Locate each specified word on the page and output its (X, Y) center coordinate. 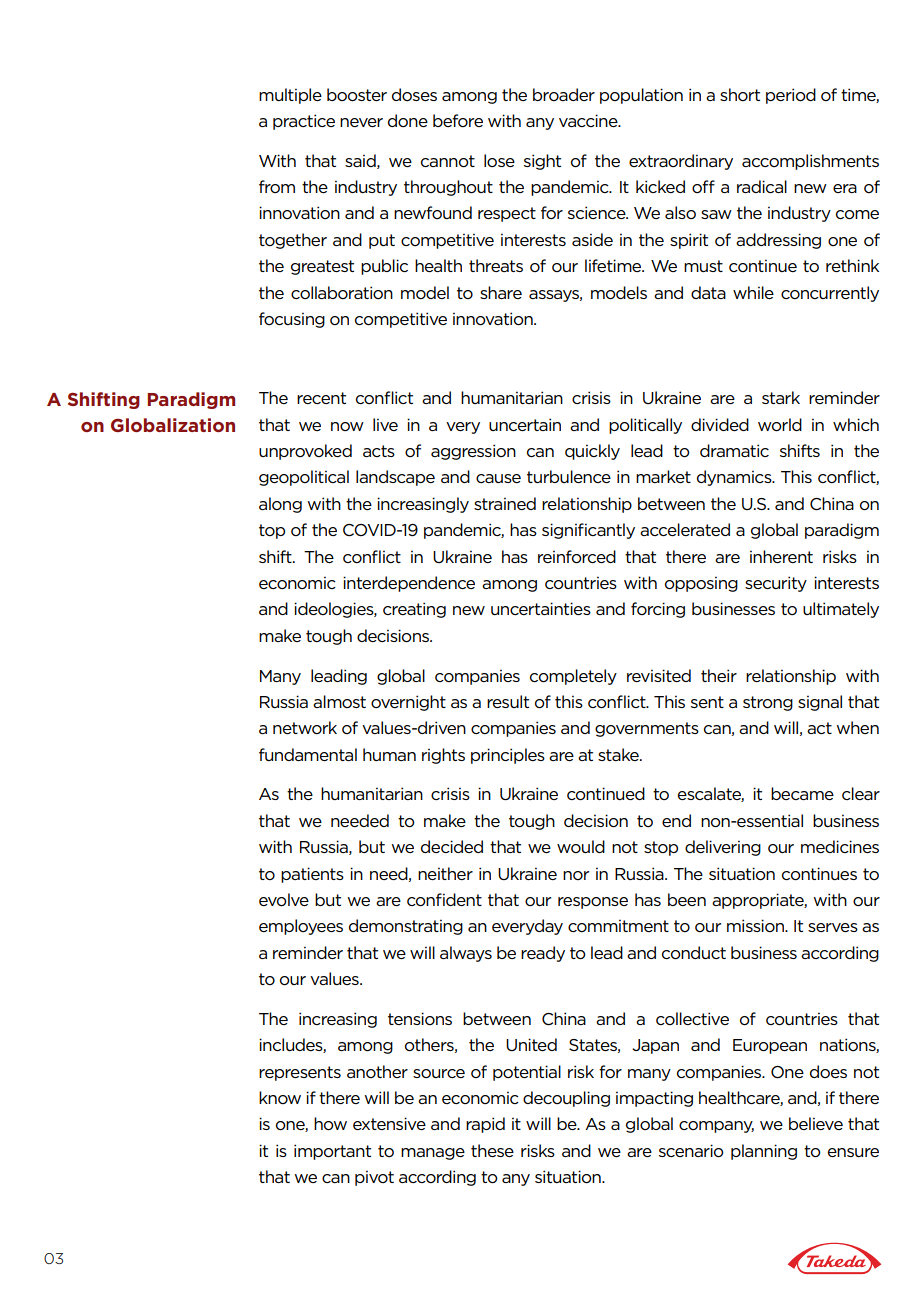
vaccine (589, 120)
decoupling (566, 1099)
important (332, 1152)
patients (312, 875)
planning (764, 1152)
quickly (592, 452)
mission (756, 925)
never (361, 122)
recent (321, 398)
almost (339, 701)
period (791, 96)
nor (576, 875)
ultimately (841, 610)
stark (781, 397)
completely (573, 677)
